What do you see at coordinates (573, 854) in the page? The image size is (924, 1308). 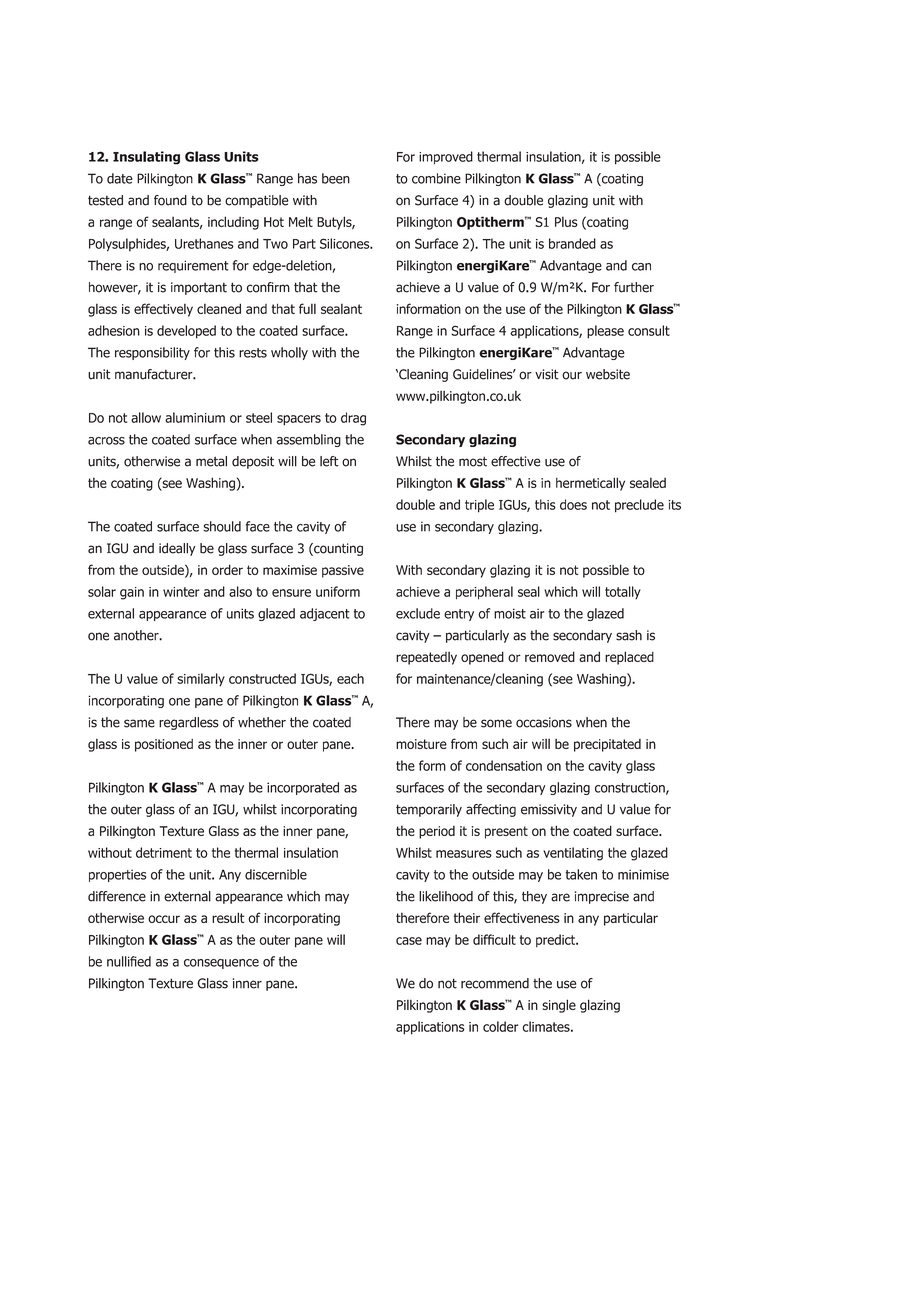 I see `ventilating` at bounding box center [573, 854].
